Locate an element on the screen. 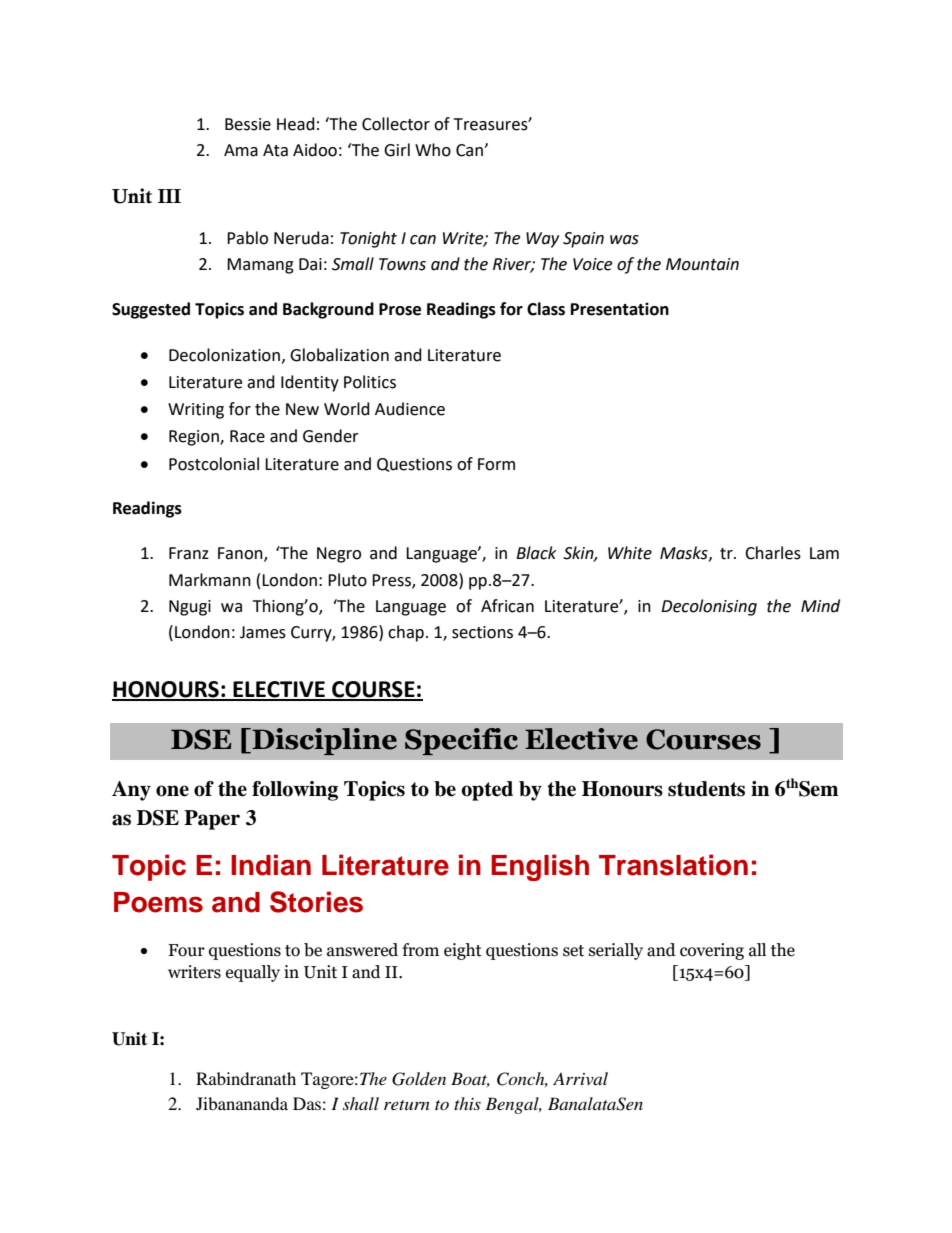 Image resolution: width=952 pixels, height=1233 pixels. Who is located at coordinates (433, 150).
